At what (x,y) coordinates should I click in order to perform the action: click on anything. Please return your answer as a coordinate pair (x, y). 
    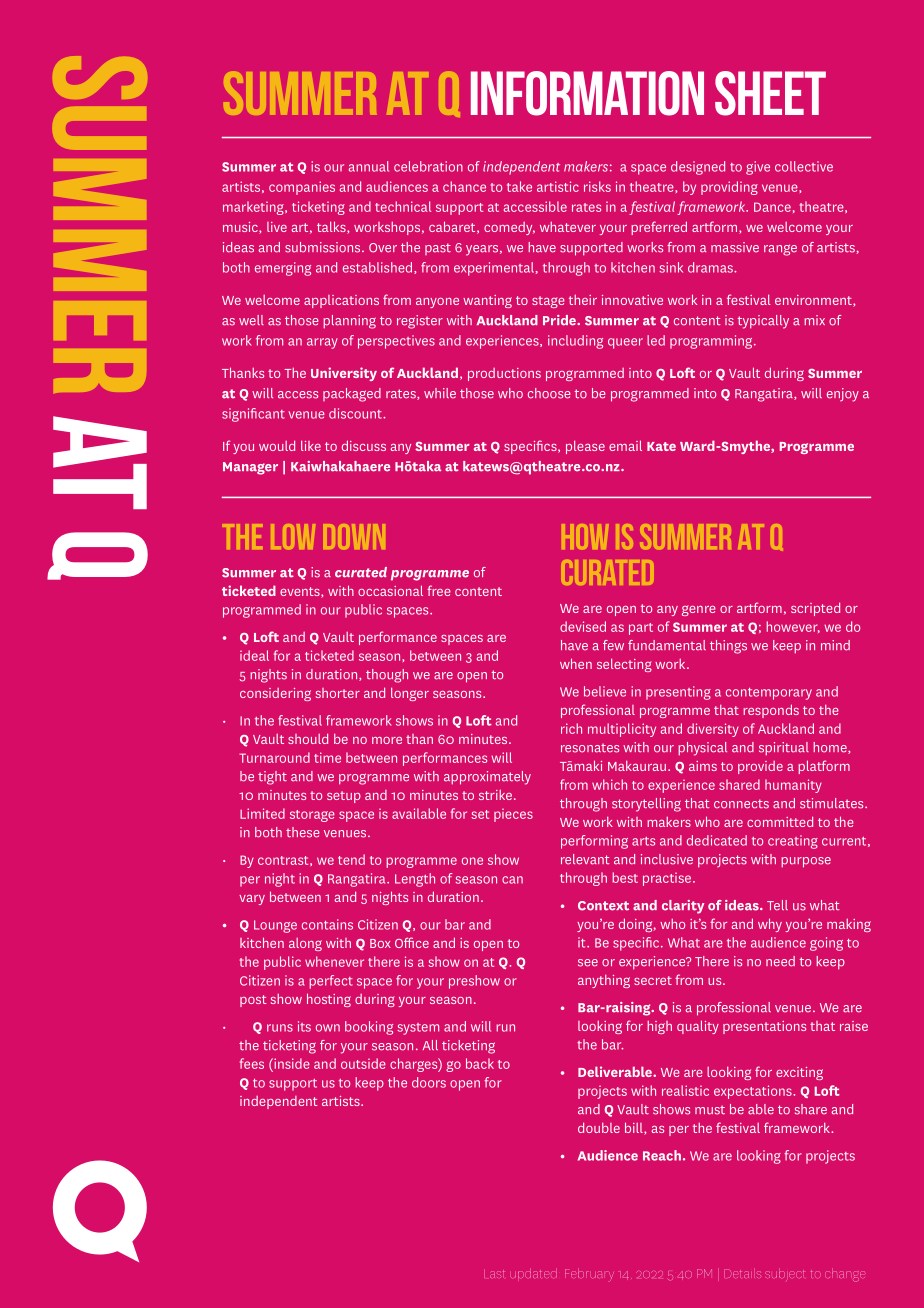
    Looking at the image, I should click on (604, 981).
